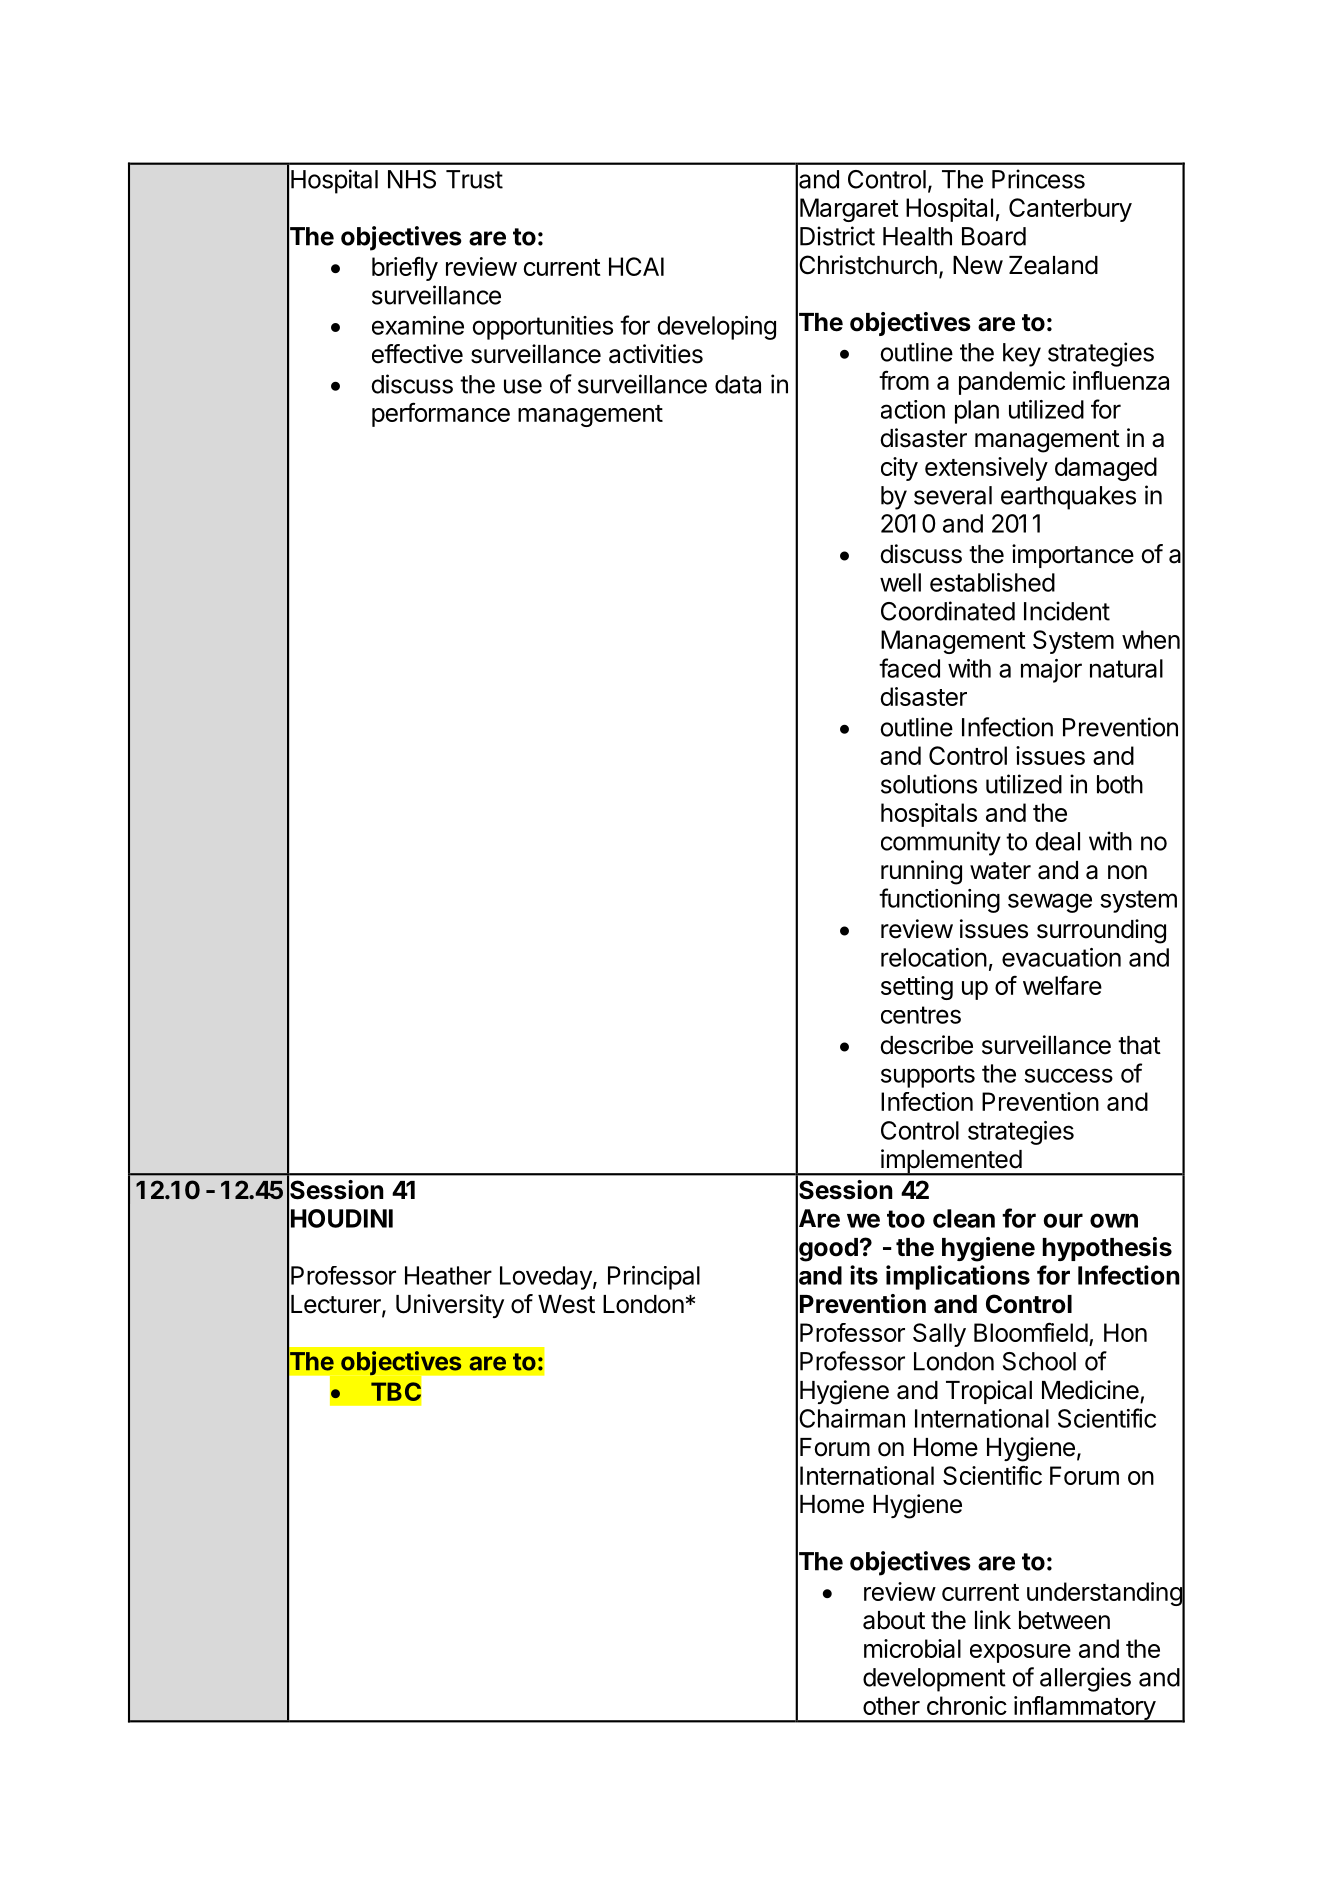 This page has width=1344, height=1901. Describe the element at coordinates (1051, 671) in the page. I see `major` at that location.
